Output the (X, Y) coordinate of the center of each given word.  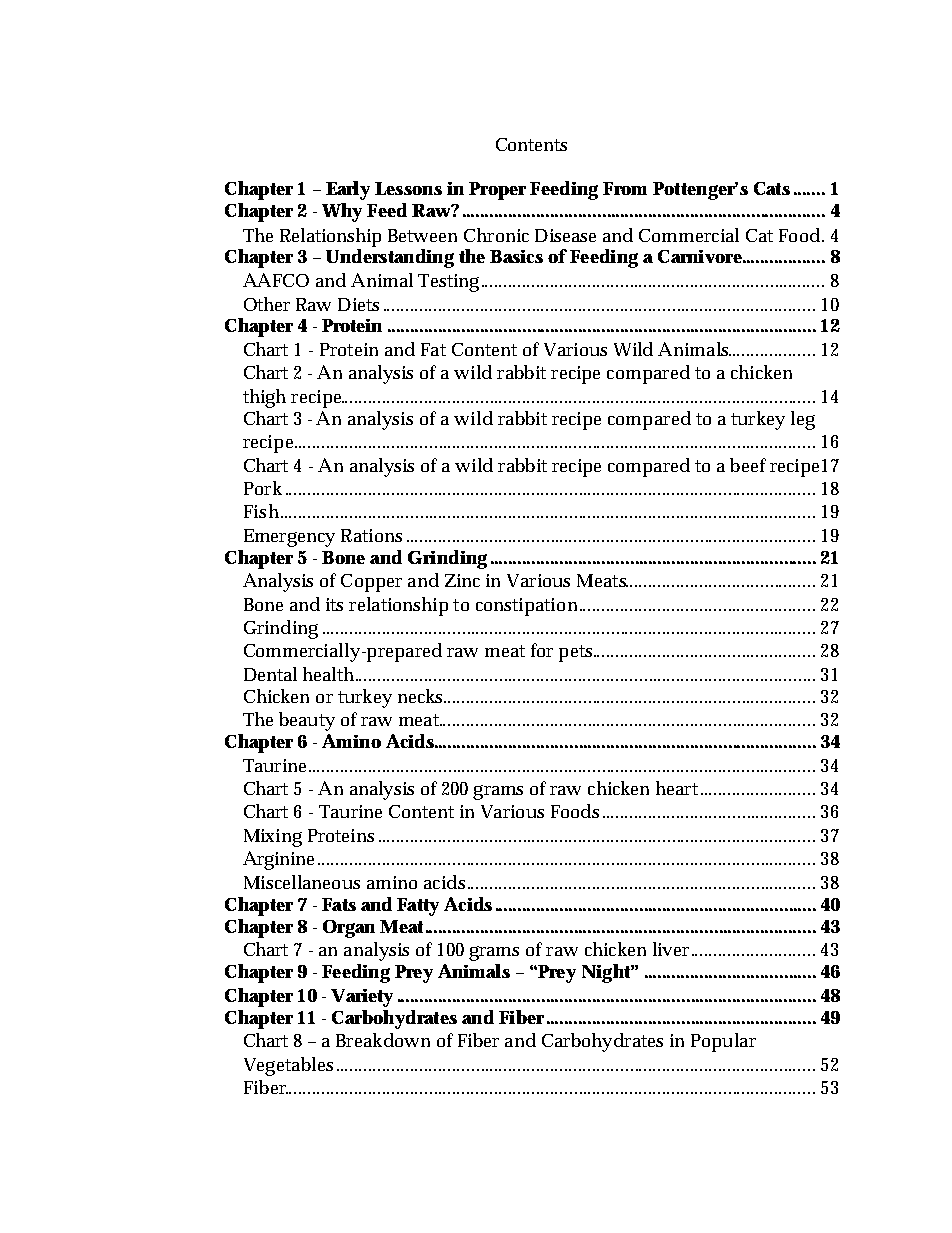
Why (342, 212)
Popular (723, 1042)
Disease (565, 235)
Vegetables (288, 1066)
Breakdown (383, 1040)
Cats (772, 188)
